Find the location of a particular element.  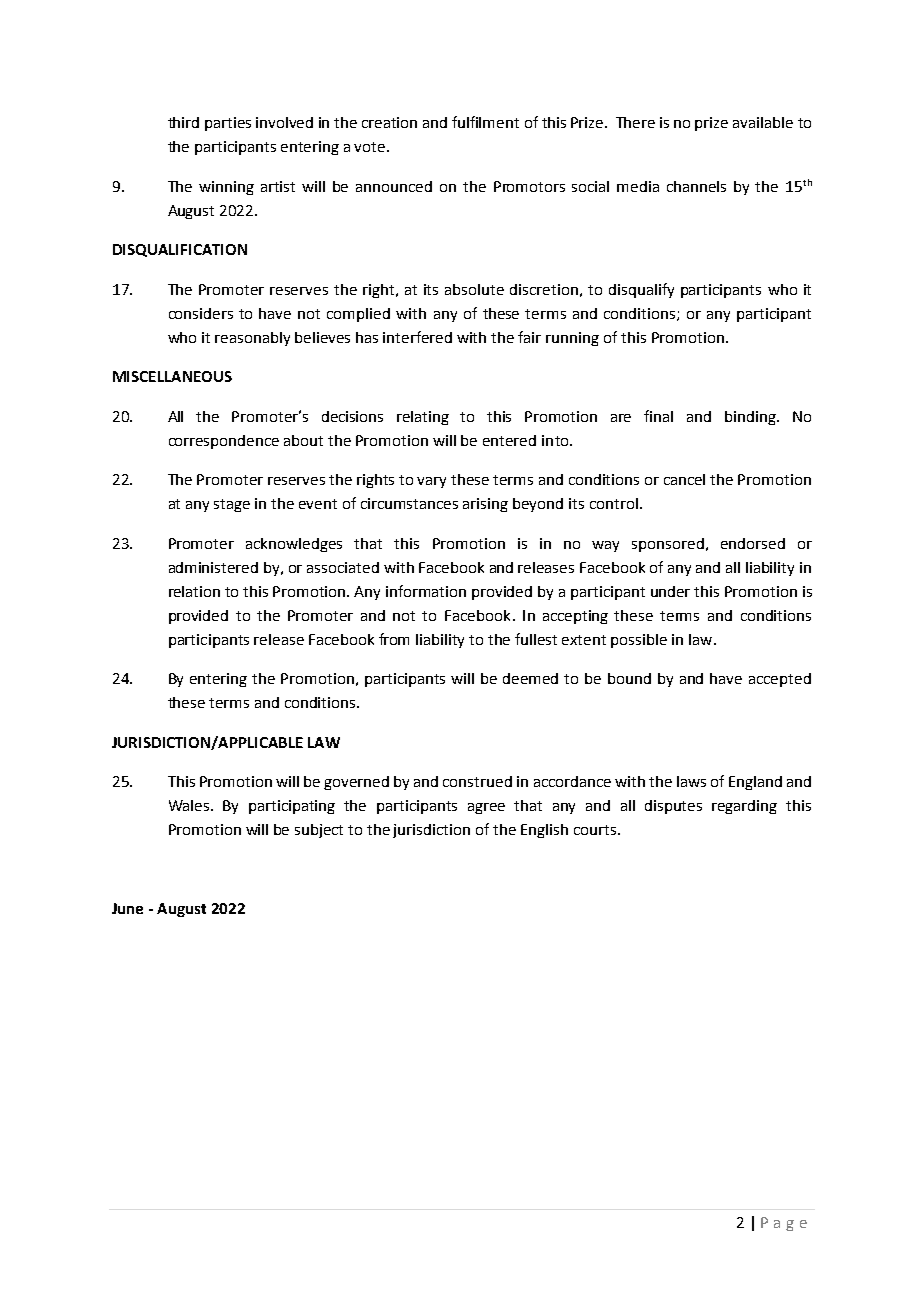

deemed is located at coordinates (530, 678).
